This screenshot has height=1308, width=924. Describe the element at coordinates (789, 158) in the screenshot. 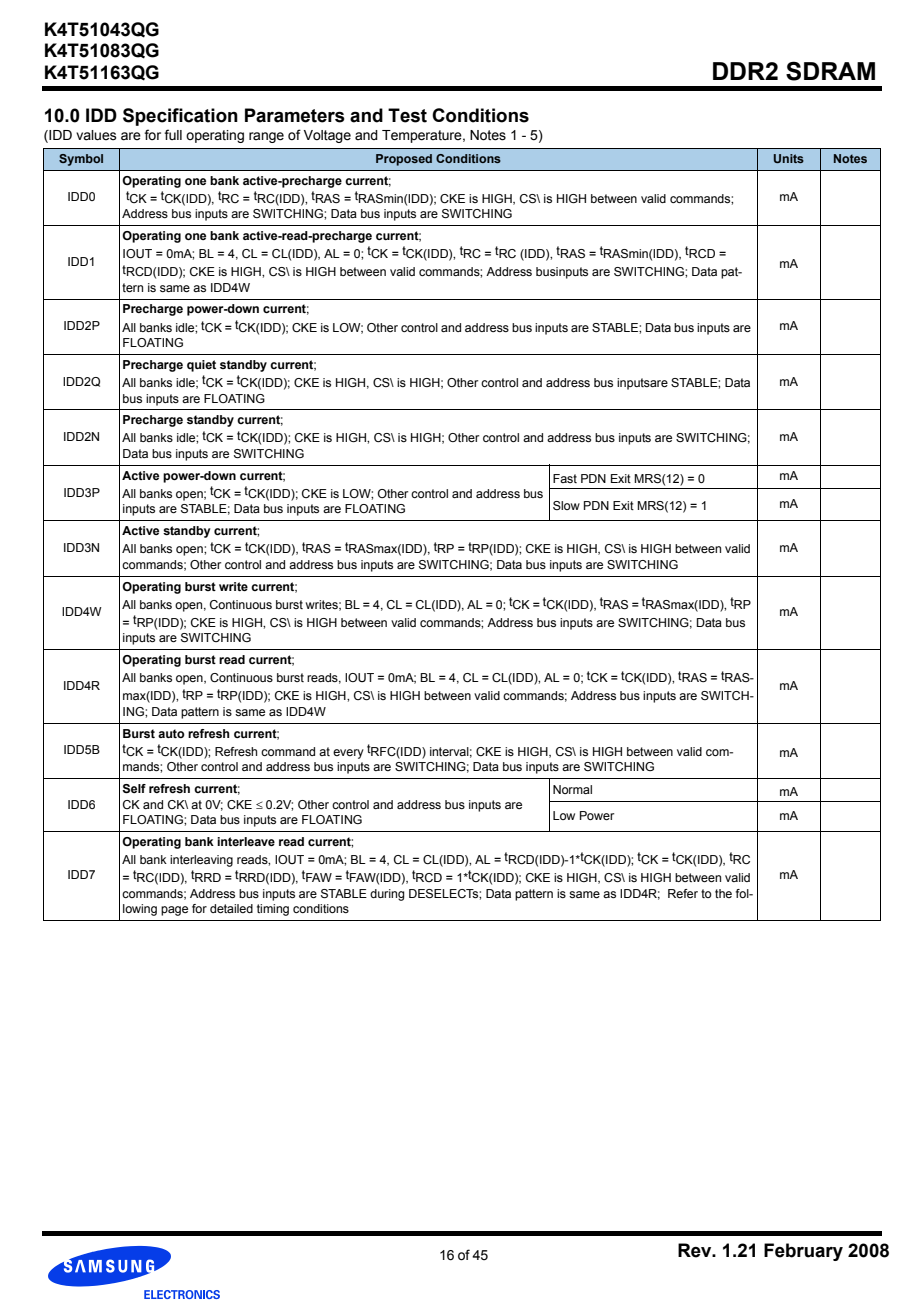

I see `Units` at that location.
